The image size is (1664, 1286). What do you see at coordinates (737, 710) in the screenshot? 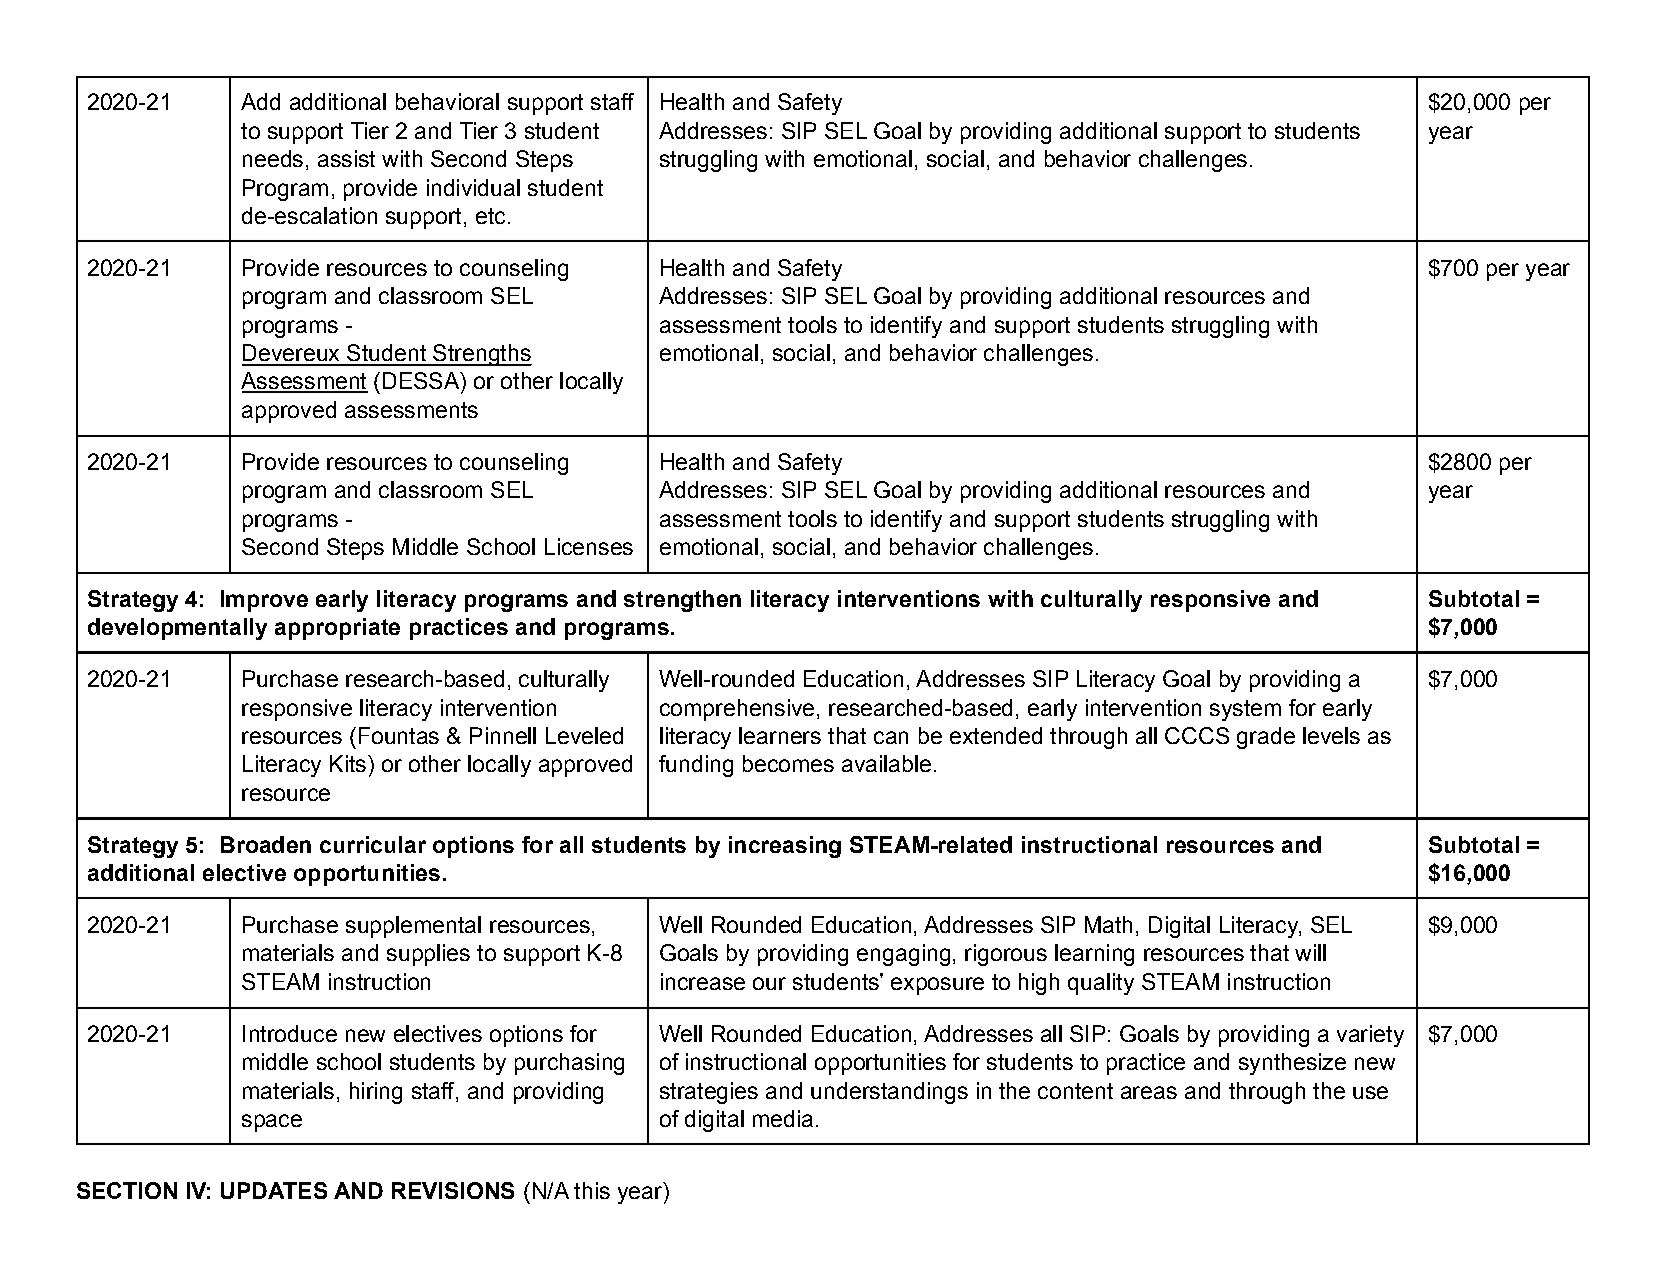
I see `comprehensive` at bounding box center [737, 710].
